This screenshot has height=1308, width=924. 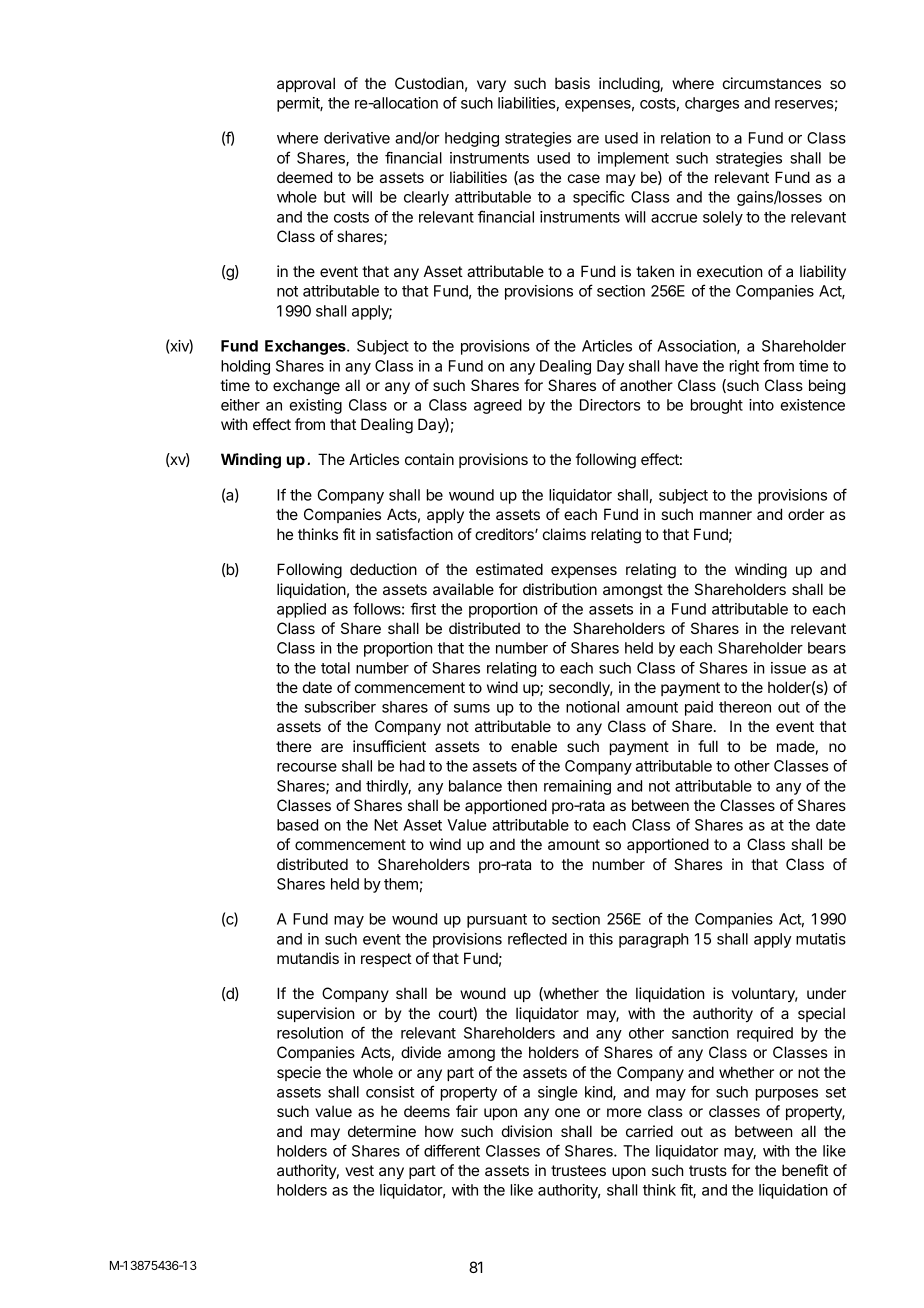 I want to click on approval, so click(x=306, y=84).
